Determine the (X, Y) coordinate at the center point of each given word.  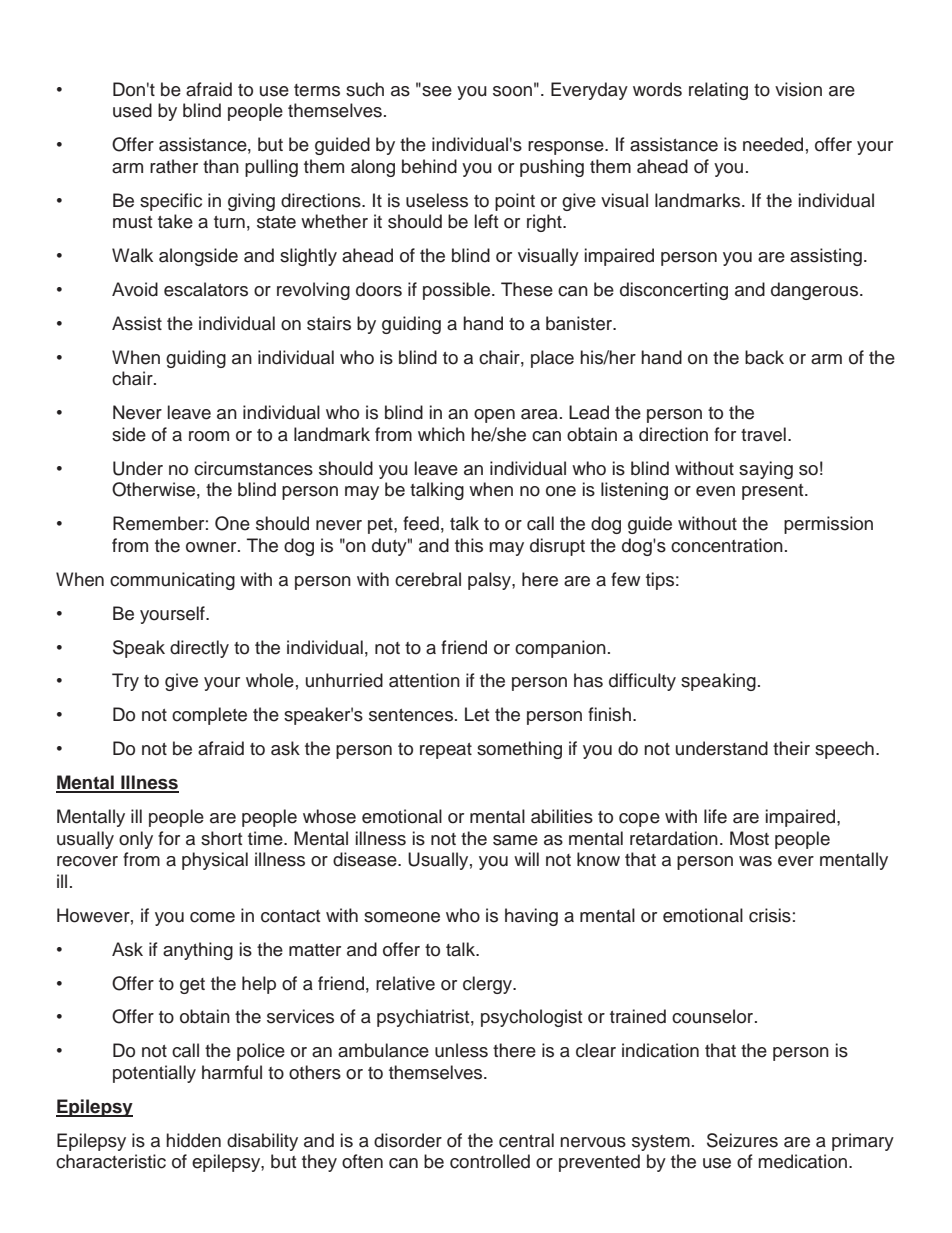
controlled (490, 1161)
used (132, 110)
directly (199, 649)
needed (773, 144)
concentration (727, 545)
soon (512, 91)
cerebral (428, 579)
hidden (193, 1140)
